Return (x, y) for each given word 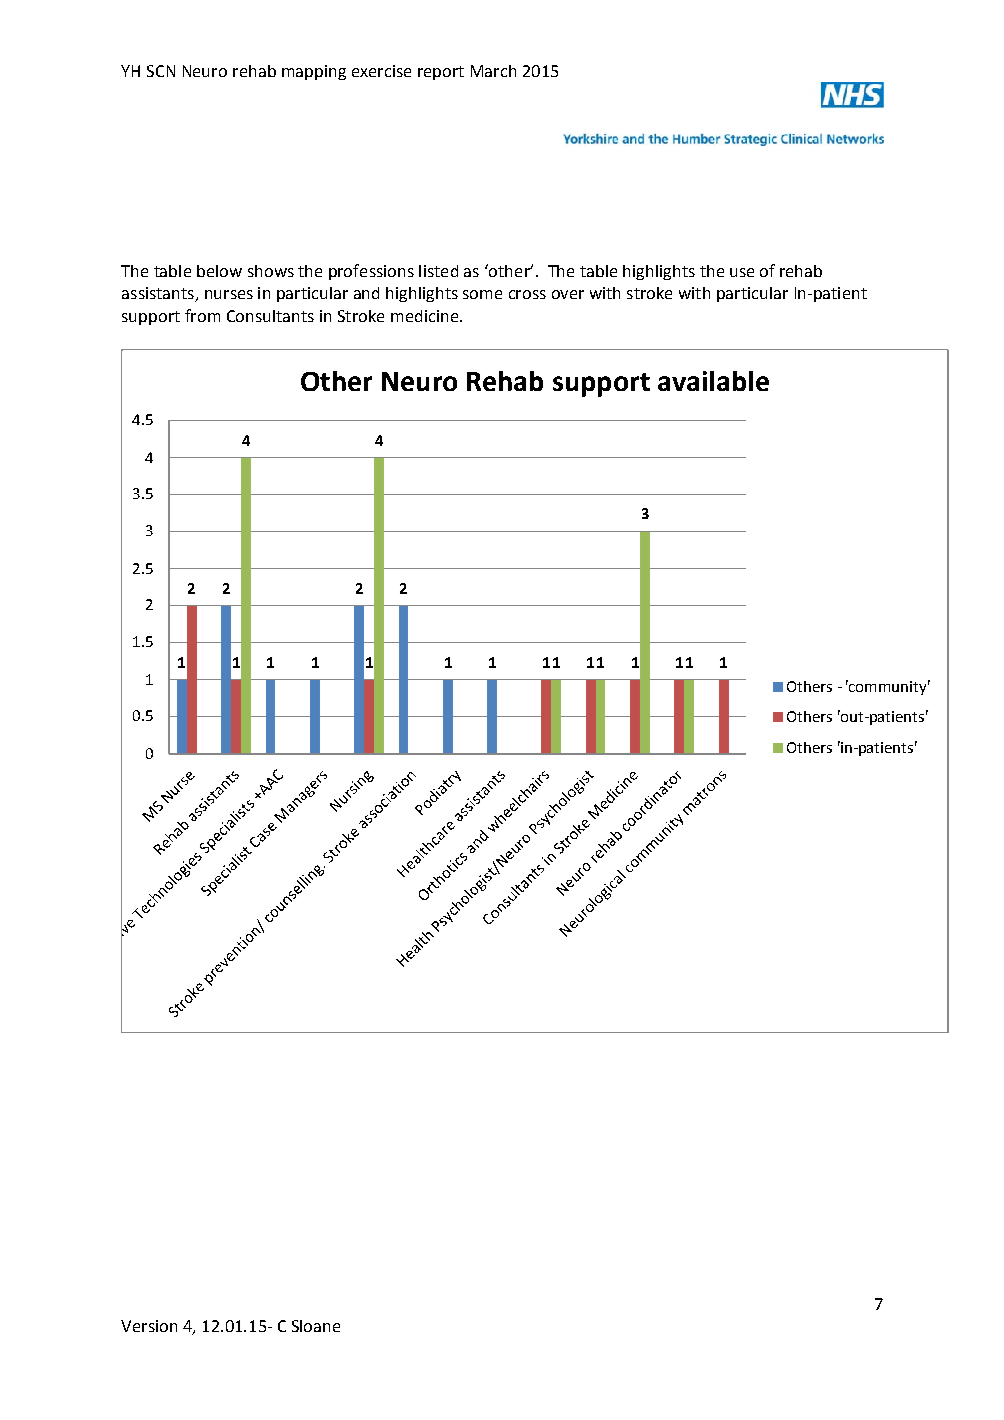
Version (149, 1326)
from (202, 315)
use (742, 272)
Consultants (270, 316)
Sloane (316, 1326)
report (441, 73)
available (713, 381)
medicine (424, 316)
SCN (161, 71)
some (482, 294)
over (568, 294)
